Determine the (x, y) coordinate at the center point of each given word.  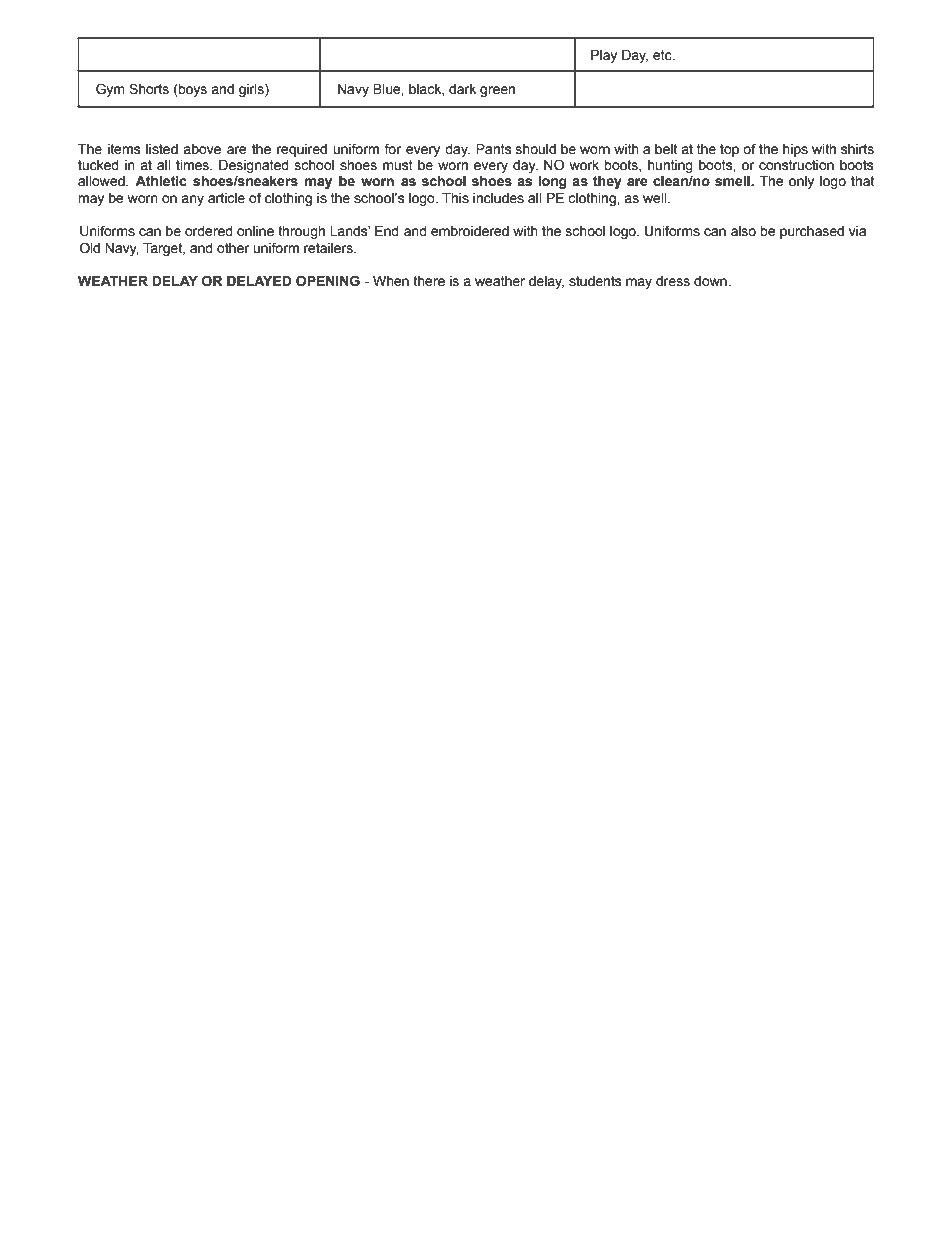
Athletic (161, 181)
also (743, 231)
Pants (493, 149)
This (455, 198)
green (497, 91)
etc (663, 55)
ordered (209, 231)
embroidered (470, 231)
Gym (110, 90)
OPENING (328, 281)
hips (795, 150)
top (729, 150)
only (801, 182)
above (202, 149)
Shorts (149, 89)
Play (604, 56)
